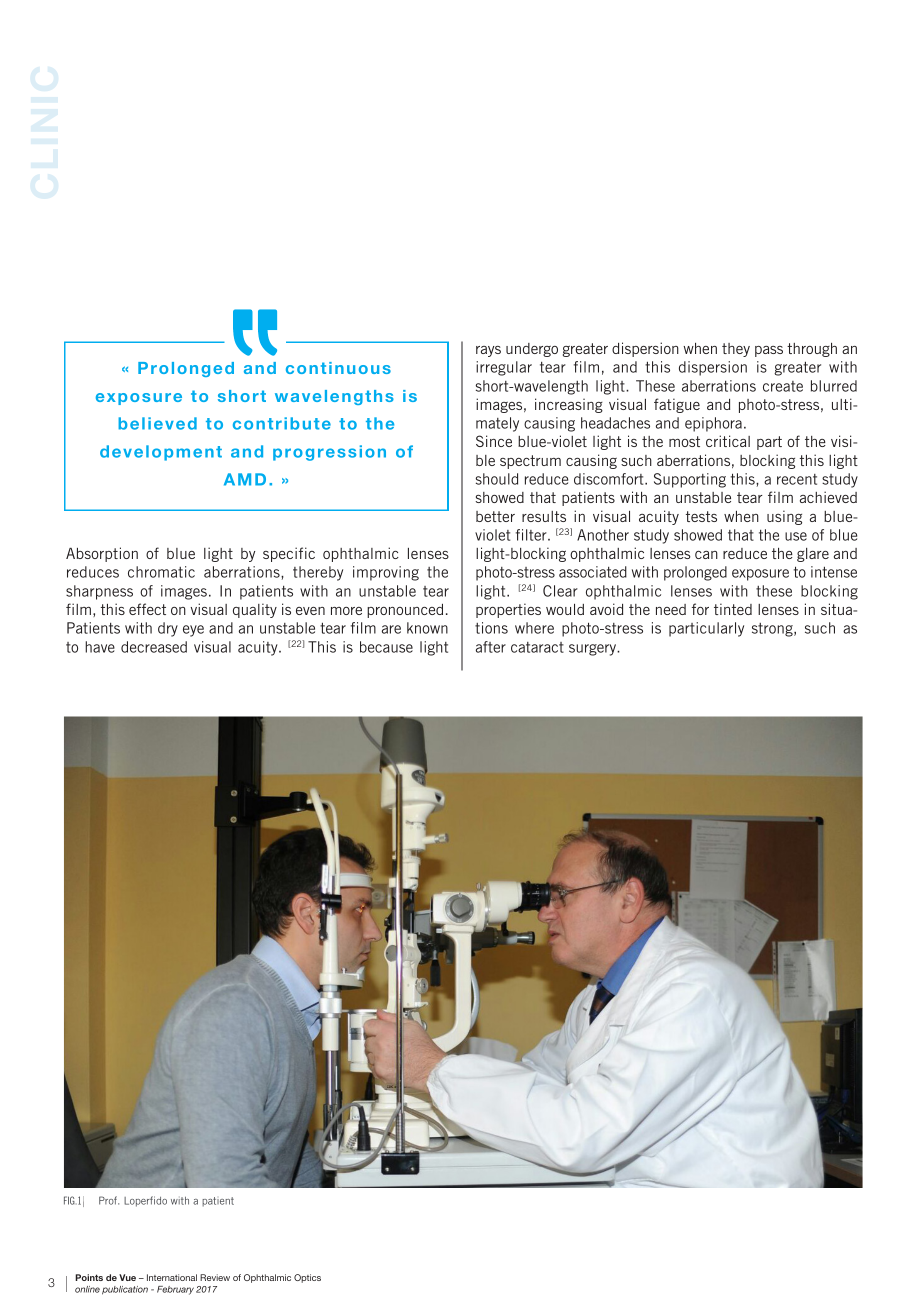 Image resolution: width=924 pixels, height=1308 pixels. I want to click on International, so click(172, 1277).
